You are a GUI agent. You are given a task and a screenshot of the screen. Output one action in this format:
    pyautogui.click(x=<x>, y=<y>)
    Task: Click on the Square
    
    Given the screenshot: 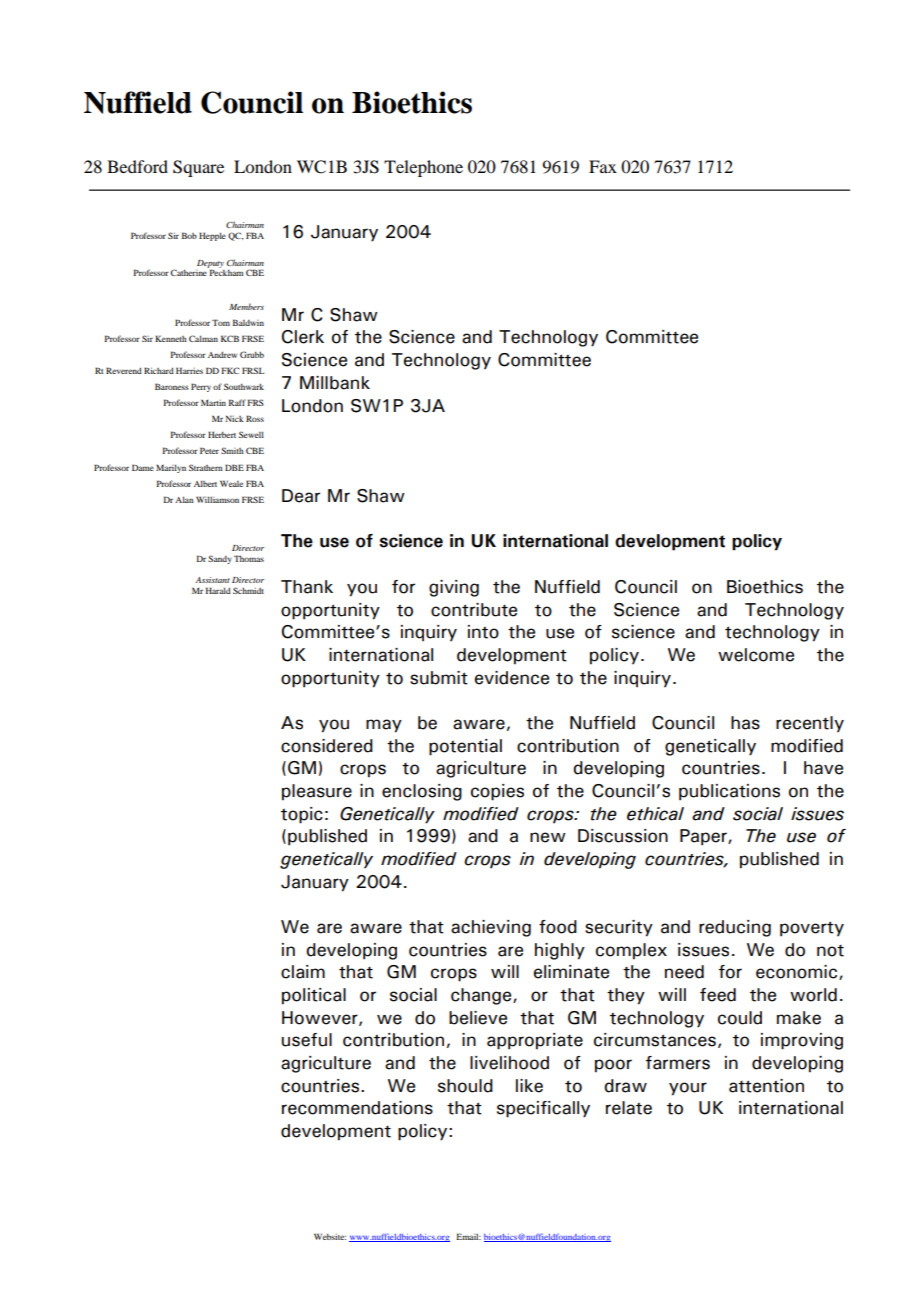 What is the action you would take?
    pyautogui.click(x=198, y=168)
